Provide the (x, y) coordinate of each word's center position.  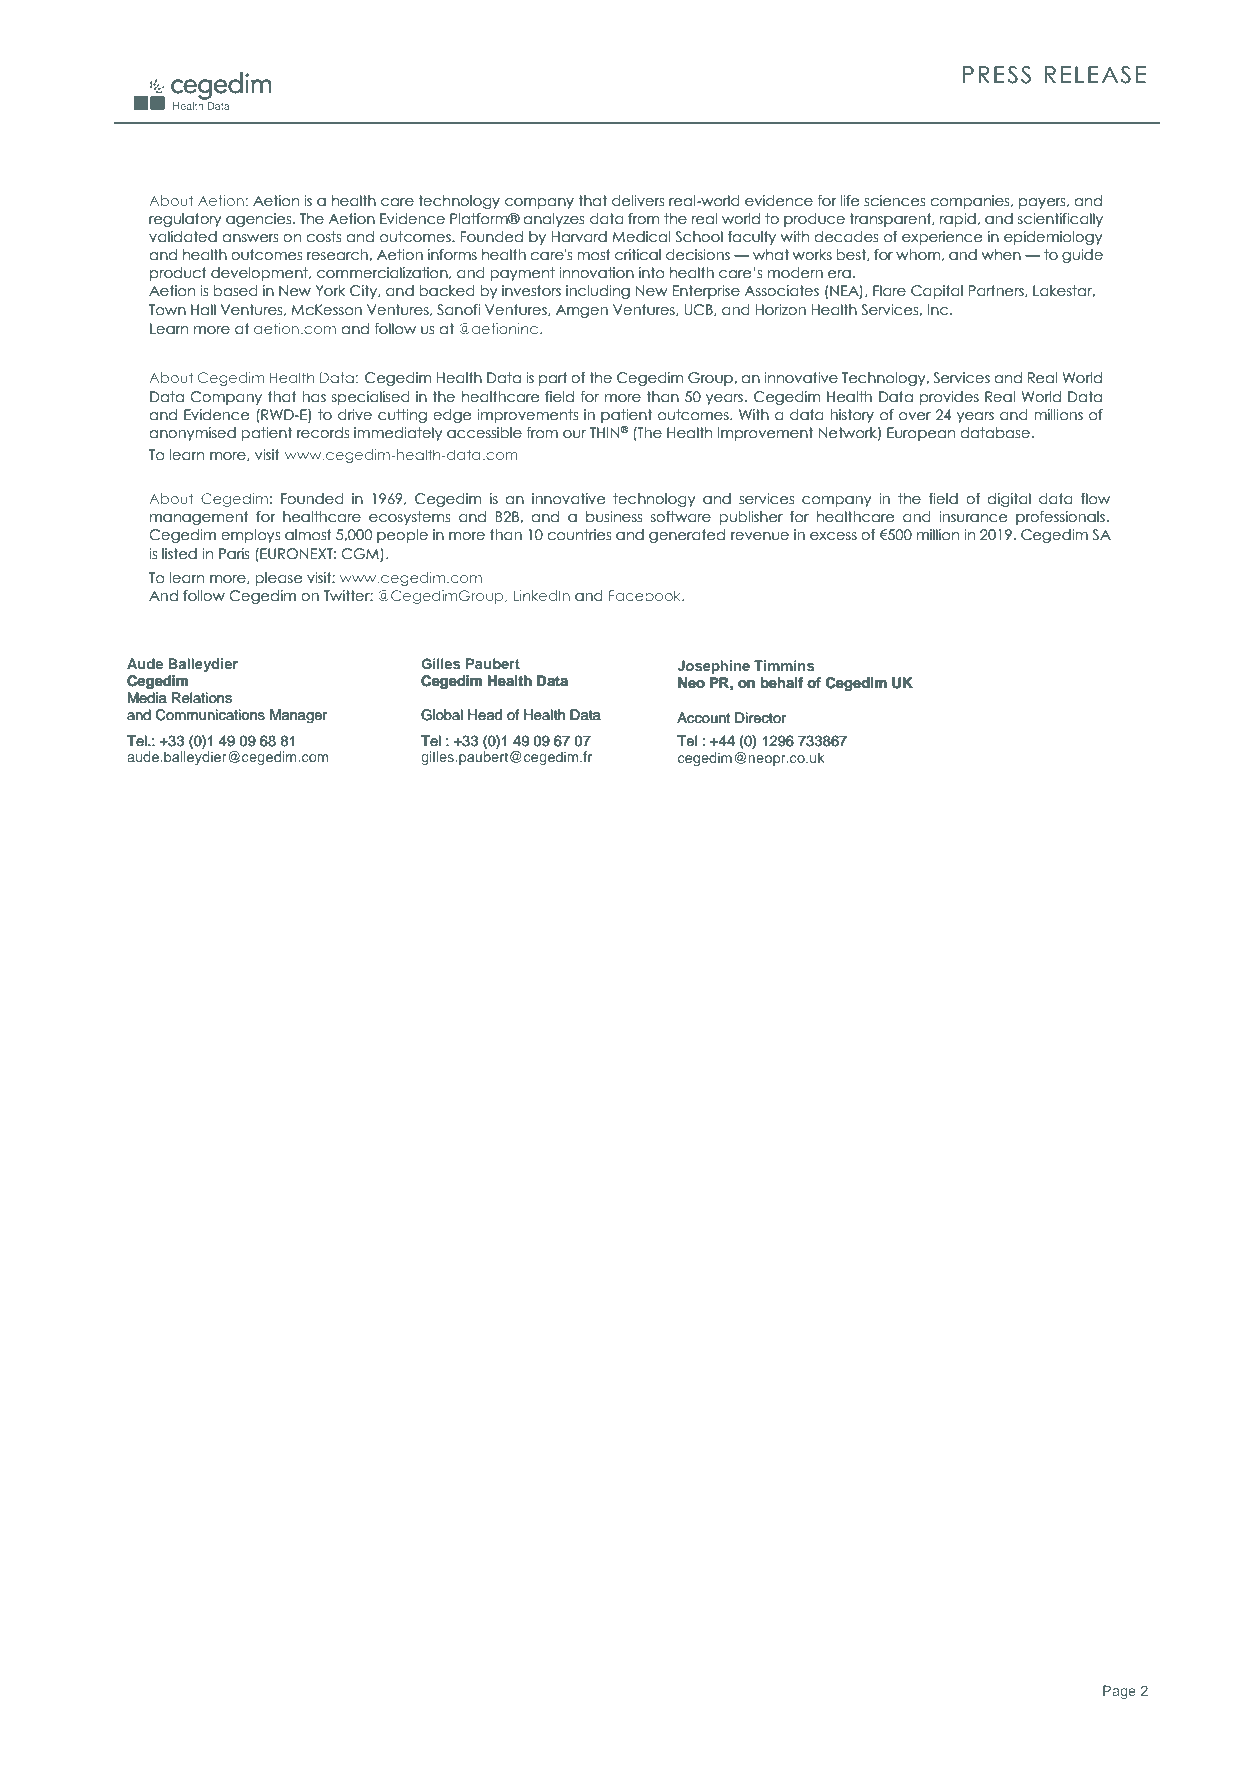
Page (1119, 1692)
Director (760, 717)
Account (703, 717)
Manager (298, 716)
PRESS (997, 75)
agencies (260, 220)
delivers (638, 201)
